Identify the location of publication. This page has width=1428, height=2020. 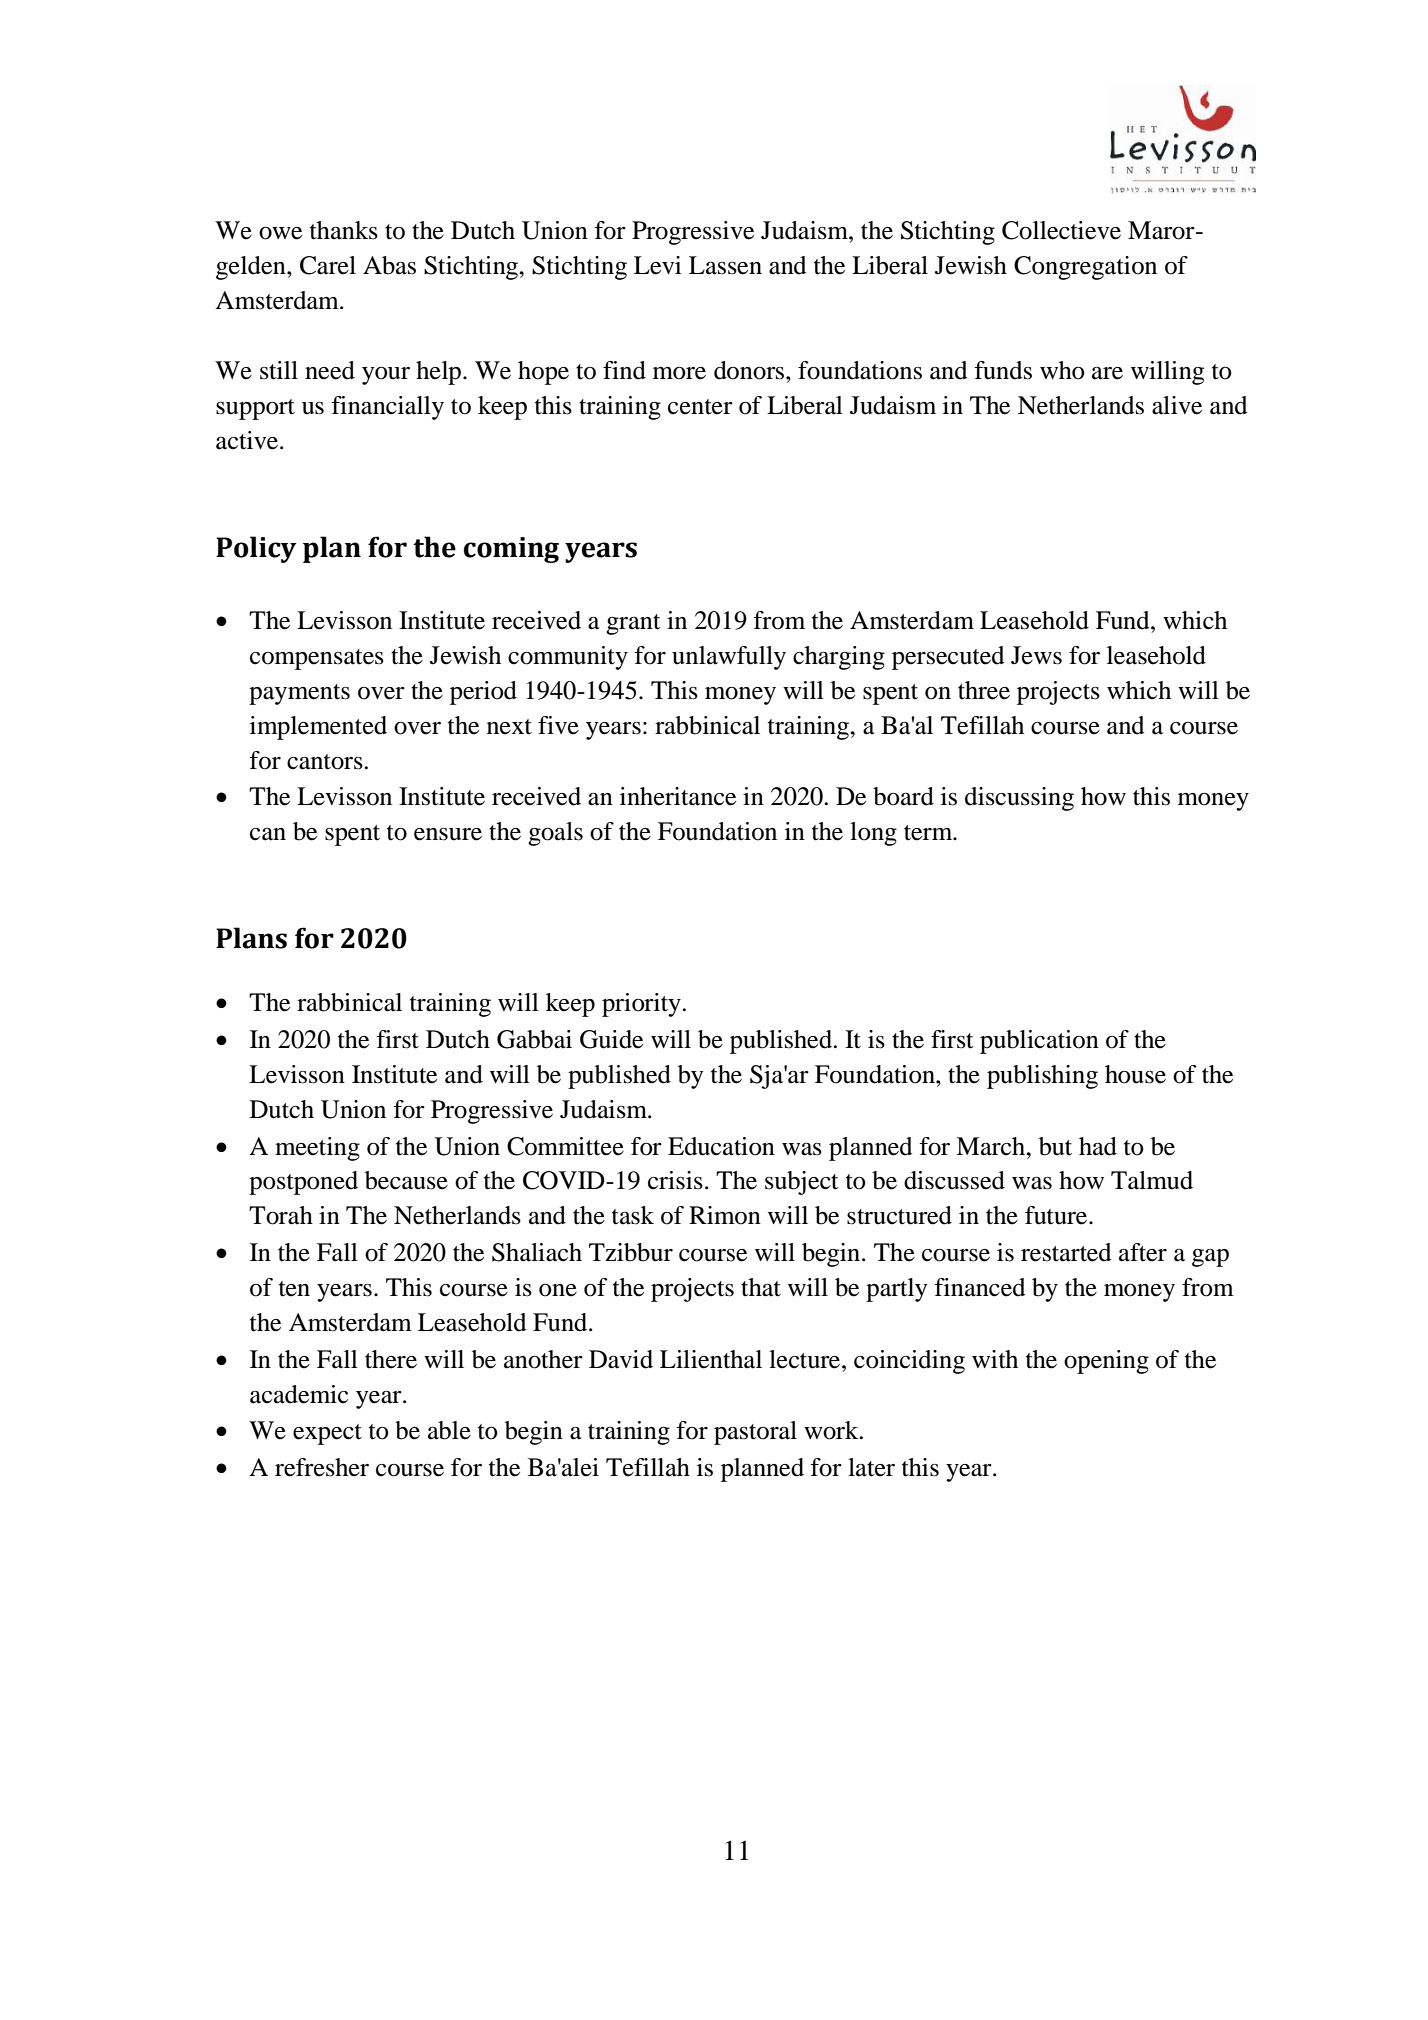
(1039, 1042).
